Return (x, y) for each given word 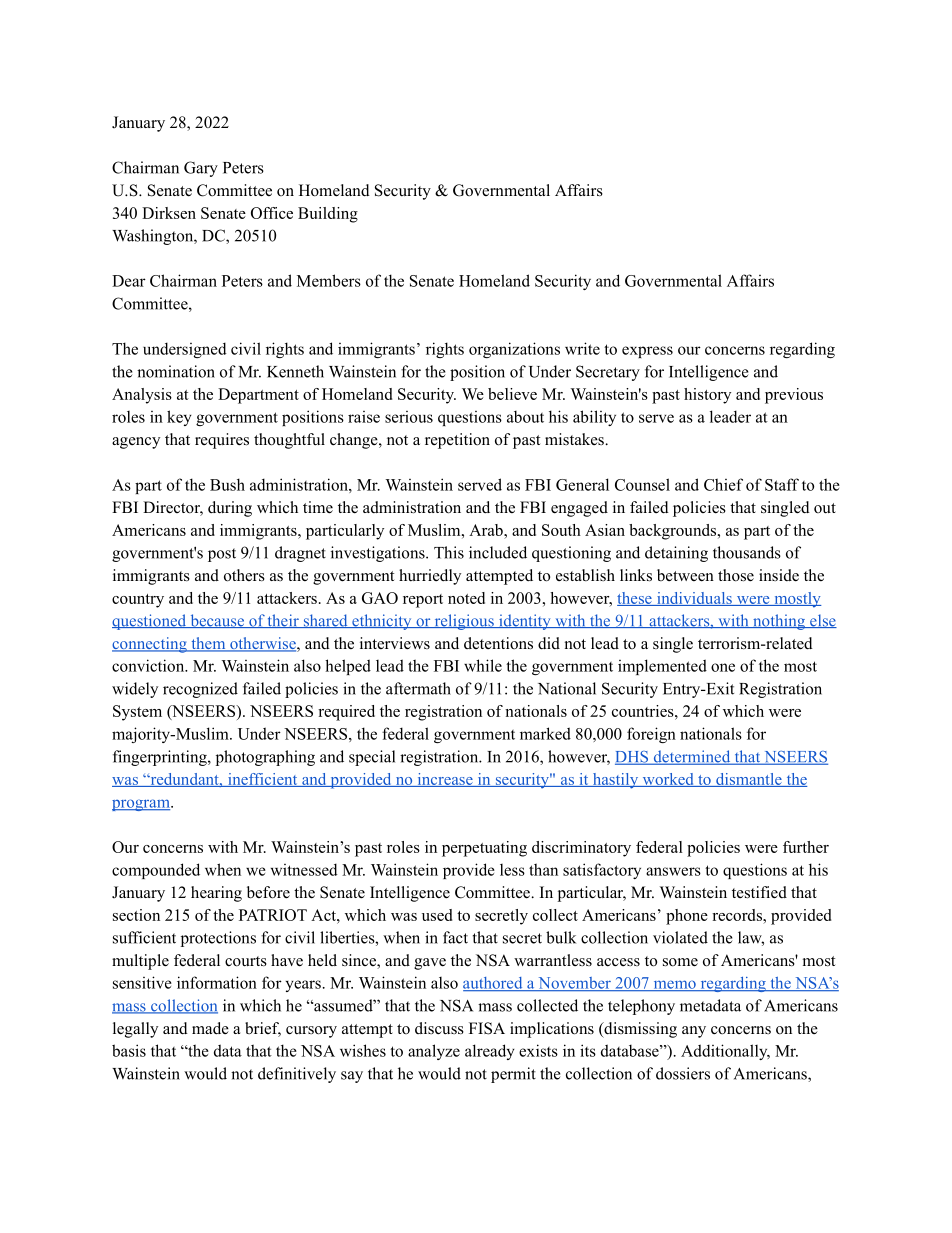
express (647, 352)
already (490, 1052)
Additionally (725, 1052)
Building (328, 215)
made (210, 1028)
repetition (457, 441)
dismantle (749, 780)
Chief (723, 484)
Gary (201, 169)
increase (445, 780)
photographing (265, 758)
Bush (227, 484)
